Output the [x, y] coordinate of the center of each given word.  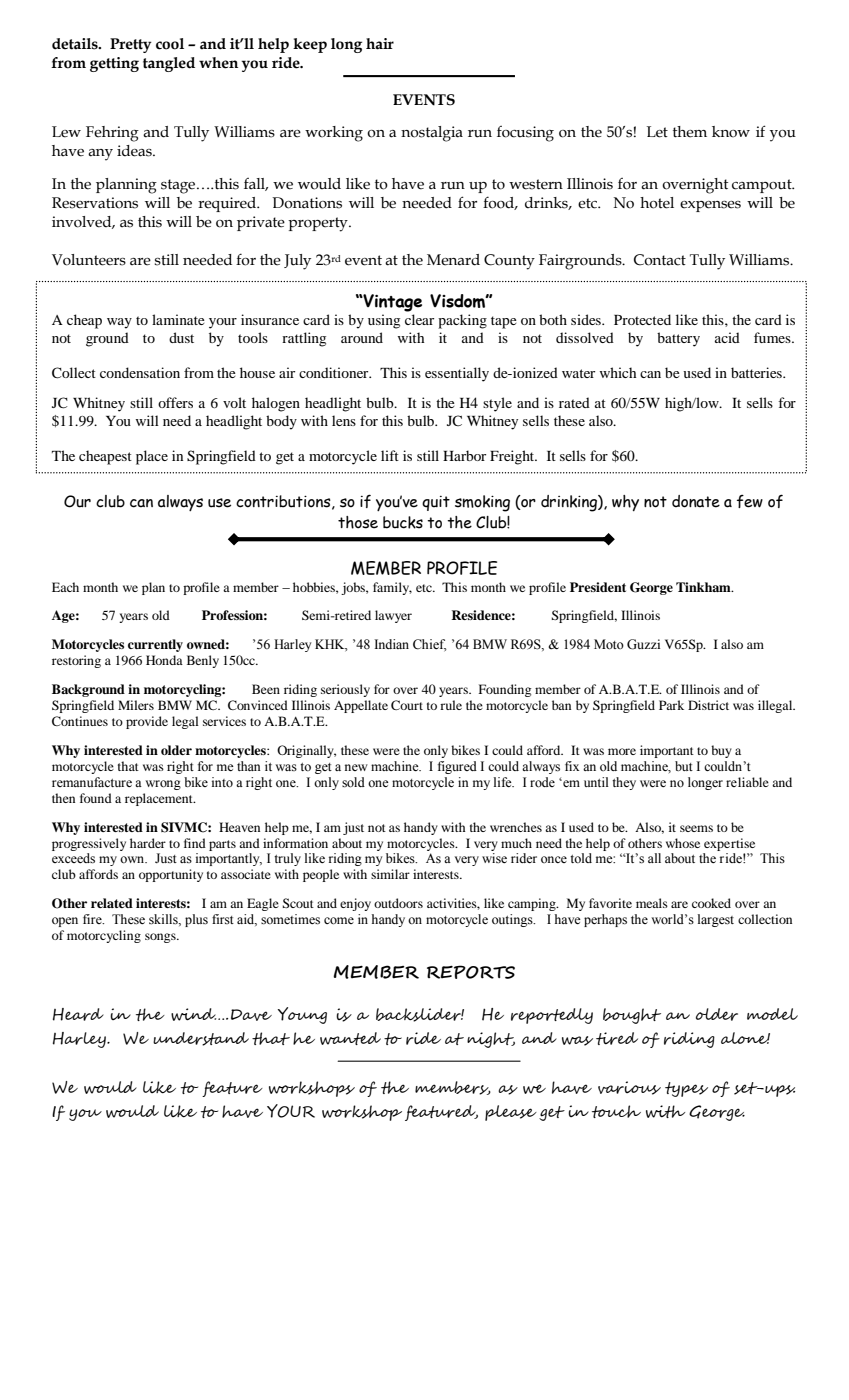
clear [419, 319]
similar [390, 874]
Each [65, 587]
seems [696, 828]
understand [201, 1039]
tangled [169, 64]
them [690, 132]
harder [148, 843]
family [392, 588]
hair [380, 44]
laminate [178, 319]
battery [678, 339]
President [598, 587]
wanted [350, 1038]
